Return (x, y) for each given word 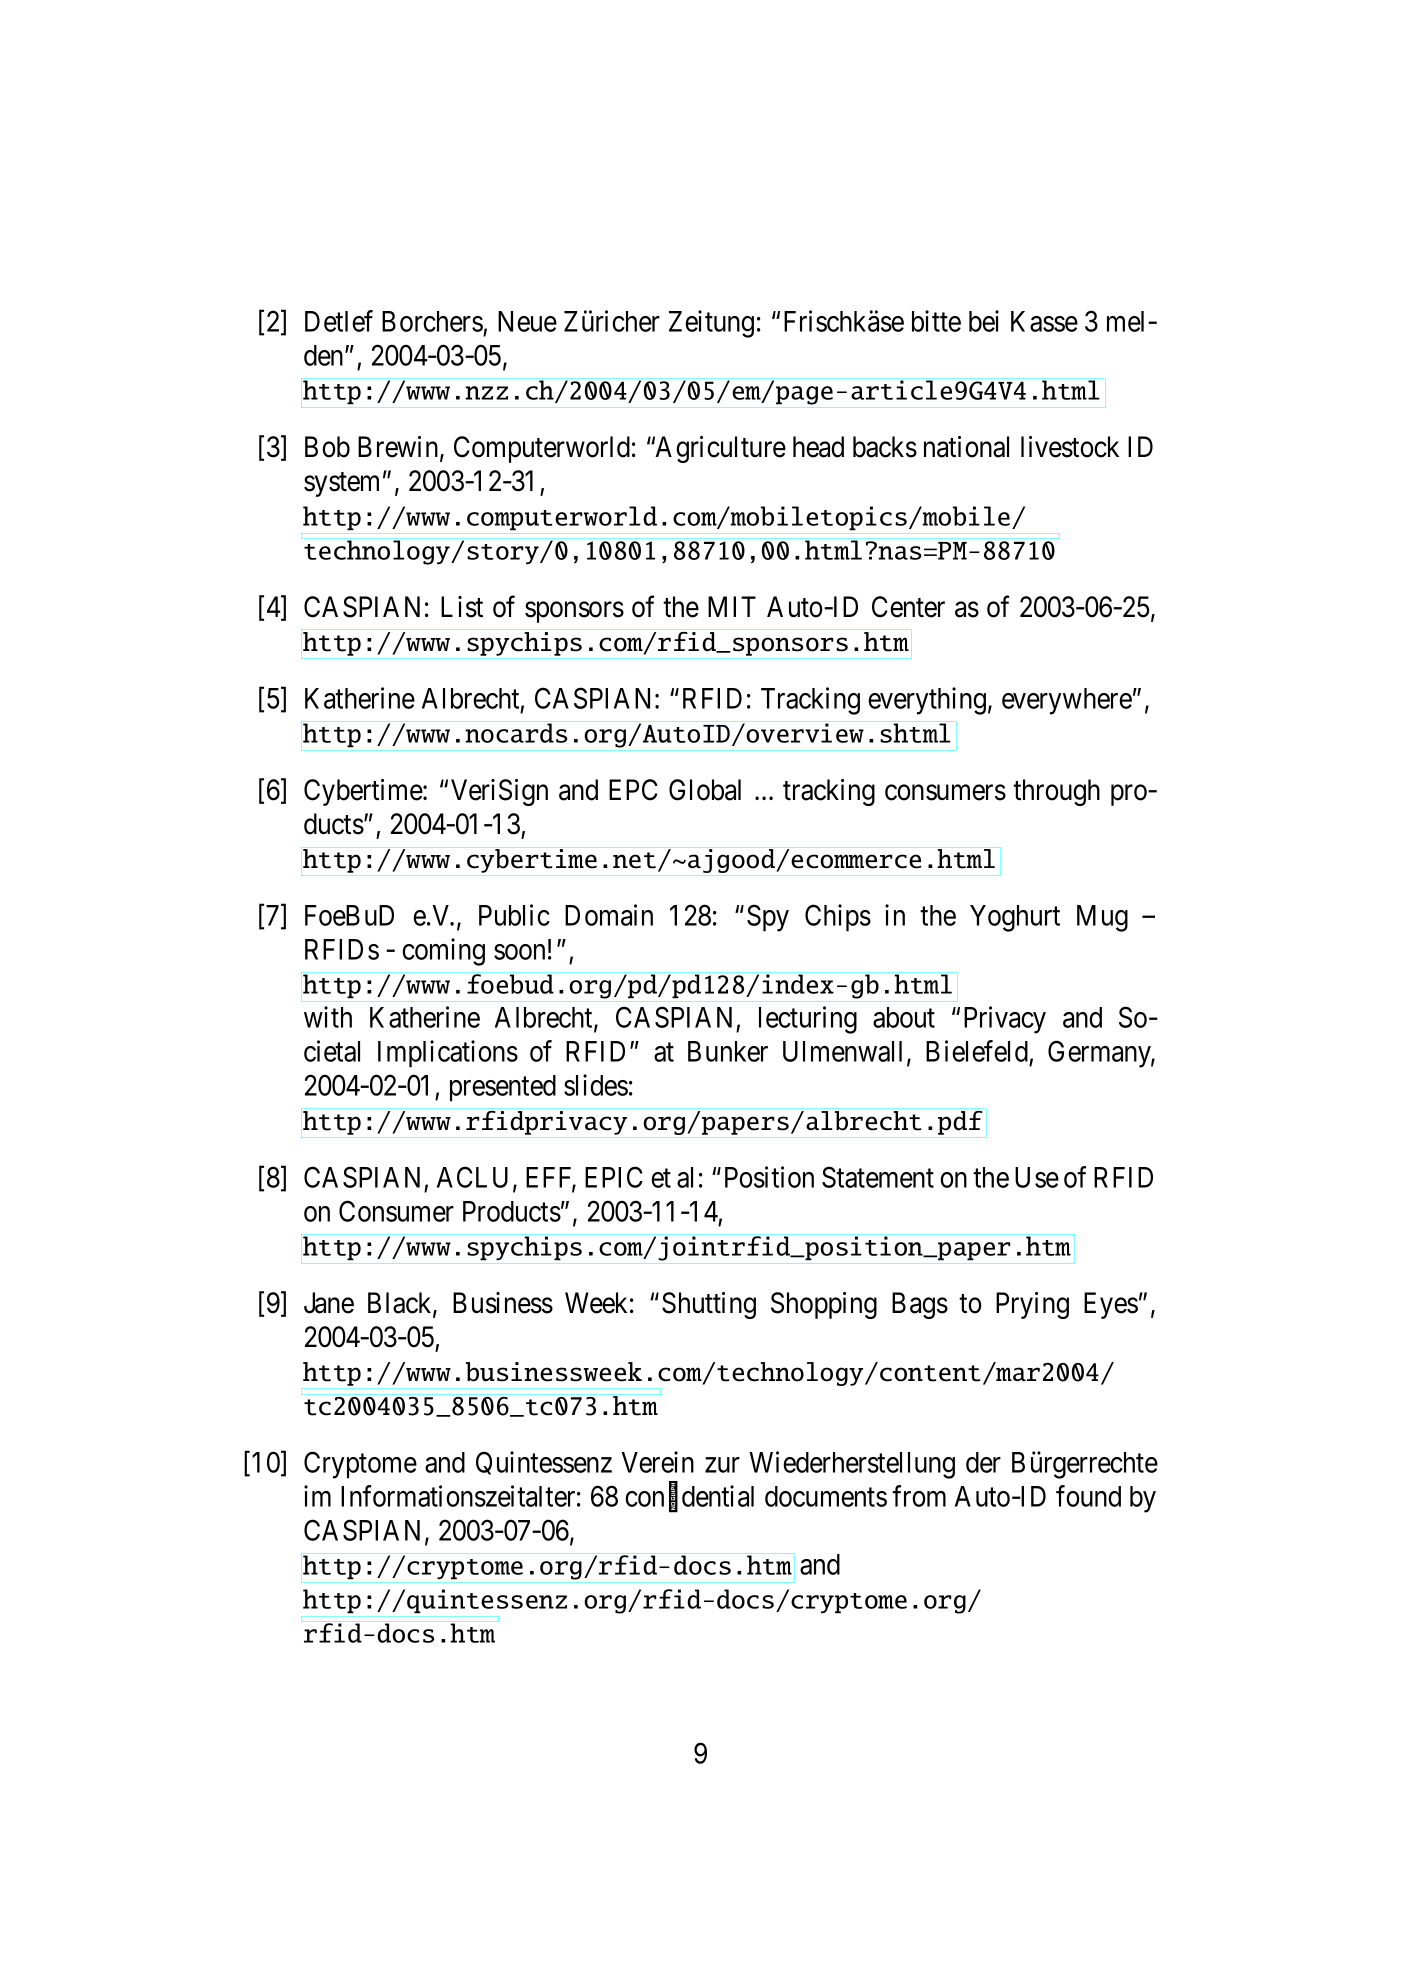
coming (443, 952)
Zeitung (711, 324)
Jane (329, 1303)
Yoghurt (1015, 918)
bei (984, 321)
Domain (609, 915)
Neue (527, 321)
